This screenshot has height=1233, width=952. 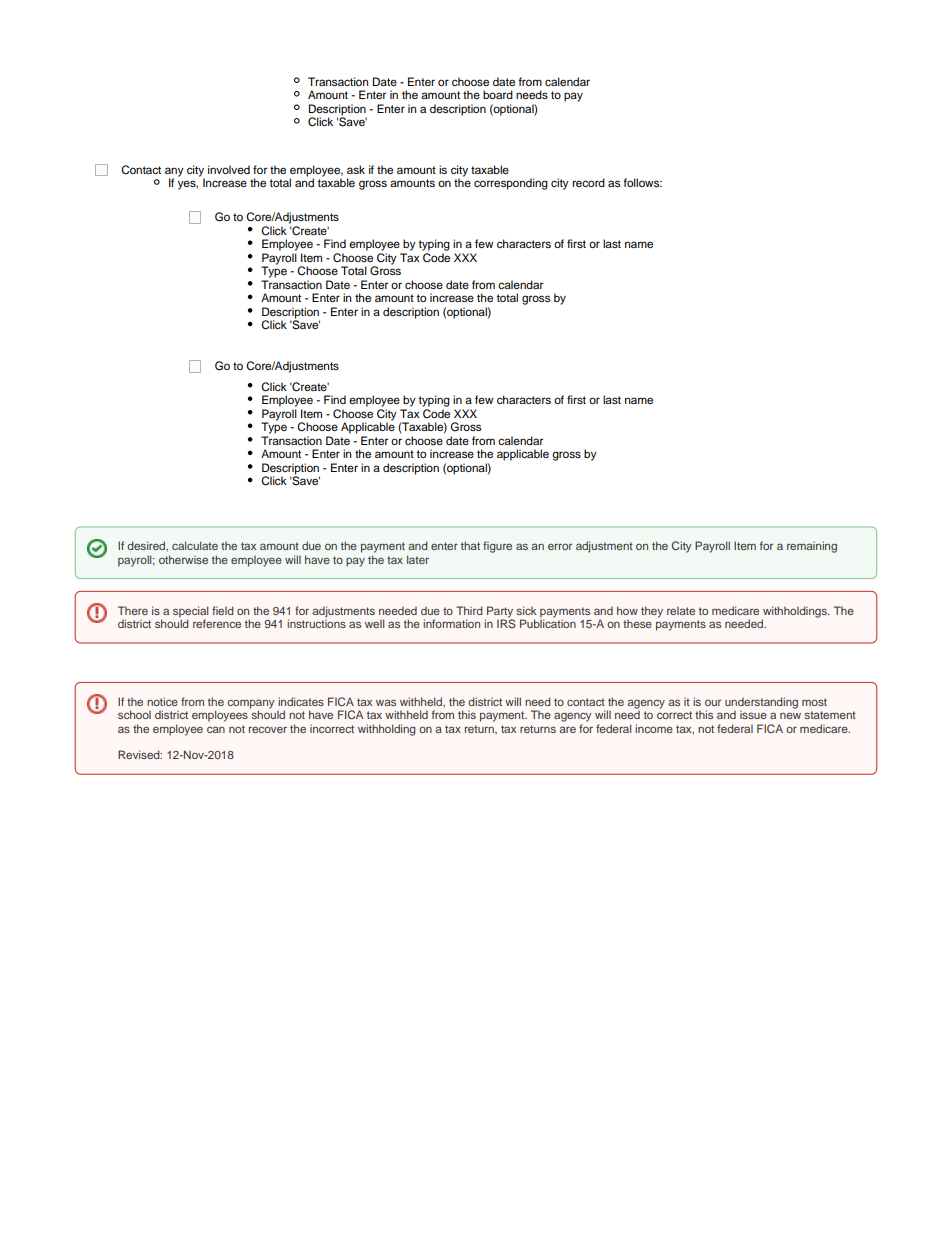 I want to click on remaining, so click(x=812, y=547).
